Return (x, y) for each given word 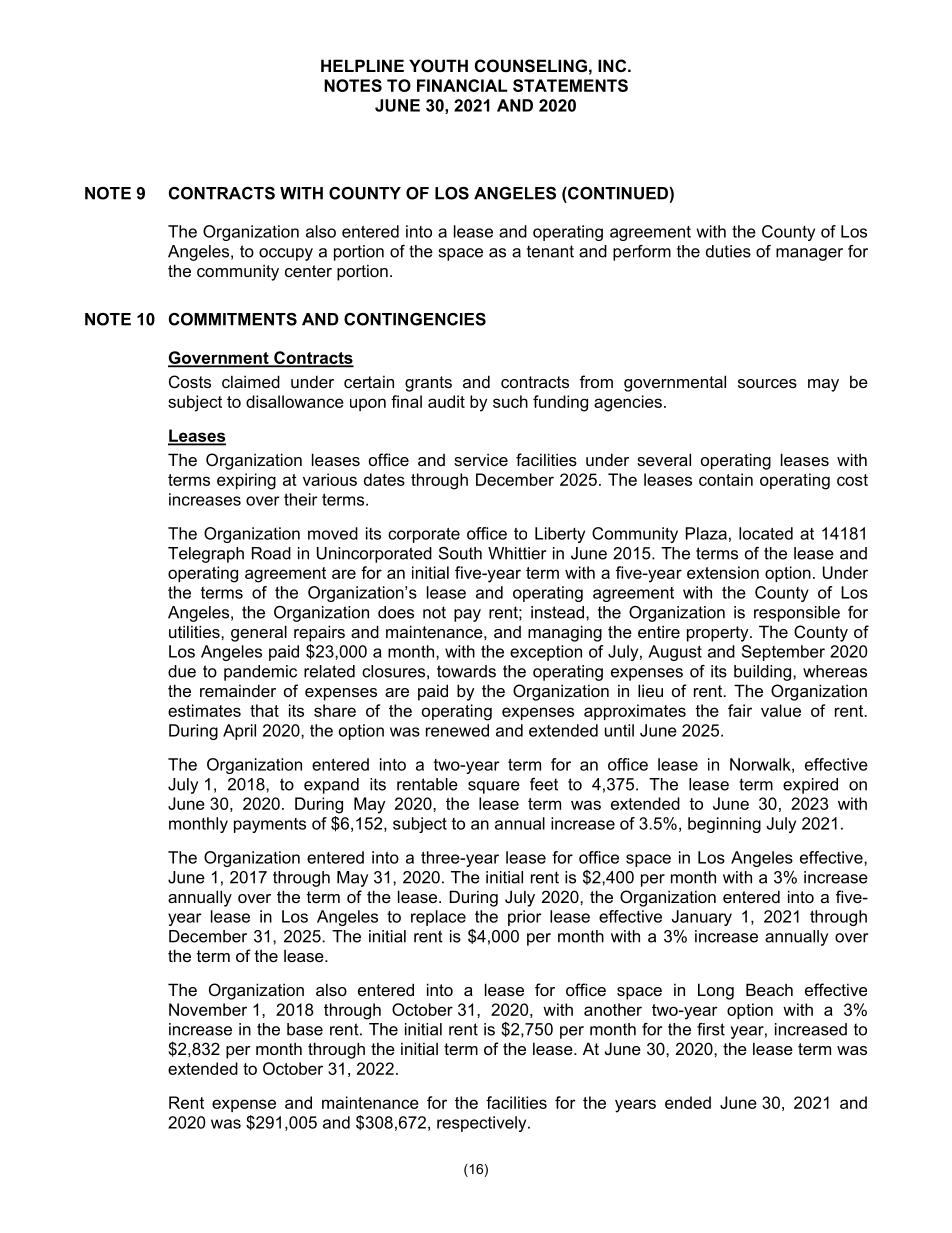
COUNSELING (531, 66)
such (510, 401)
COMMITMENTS (233, 319)
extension (723, 572)
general (259, 633)
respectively (483, 1124)
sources (767, 383)
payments (270, 825)
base (305, 1029)
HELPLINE (362, 65)
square (494, 787)
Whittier (517, 553)
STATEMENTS (570, 85)
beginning (724, 825)
